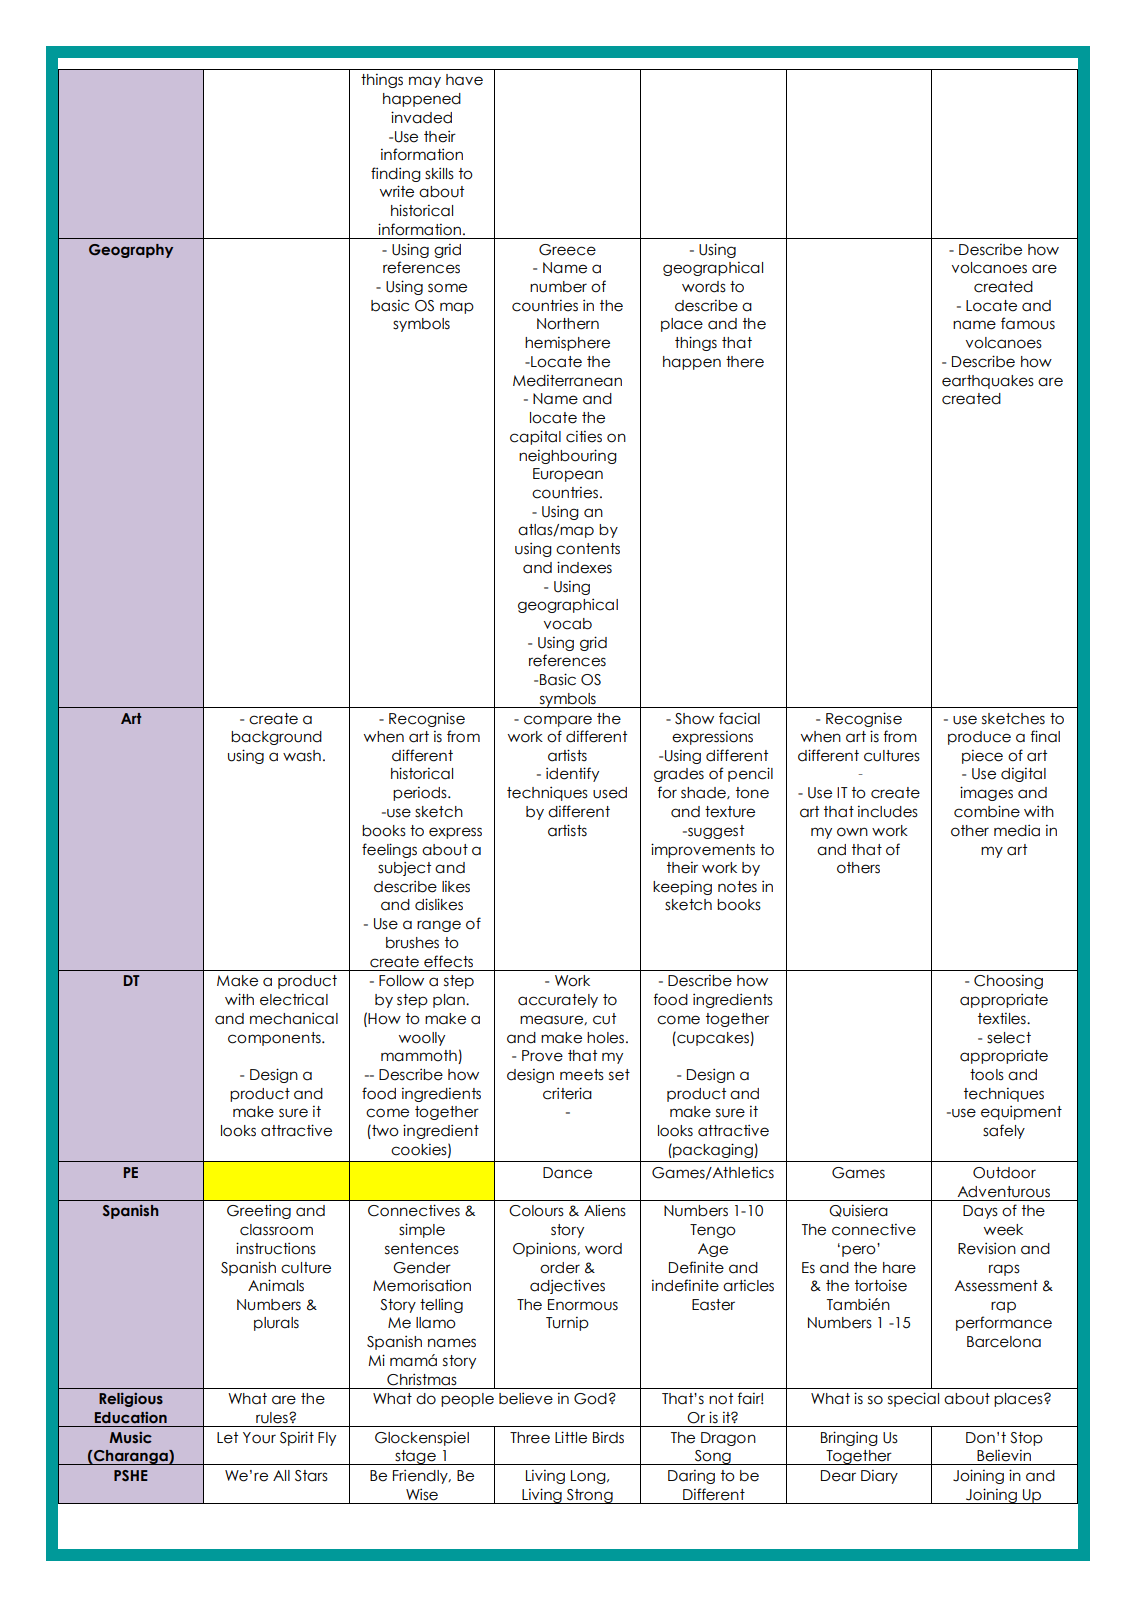  Describe the element at coordinates (396, 174) in the page. I see `finding` at that location.
